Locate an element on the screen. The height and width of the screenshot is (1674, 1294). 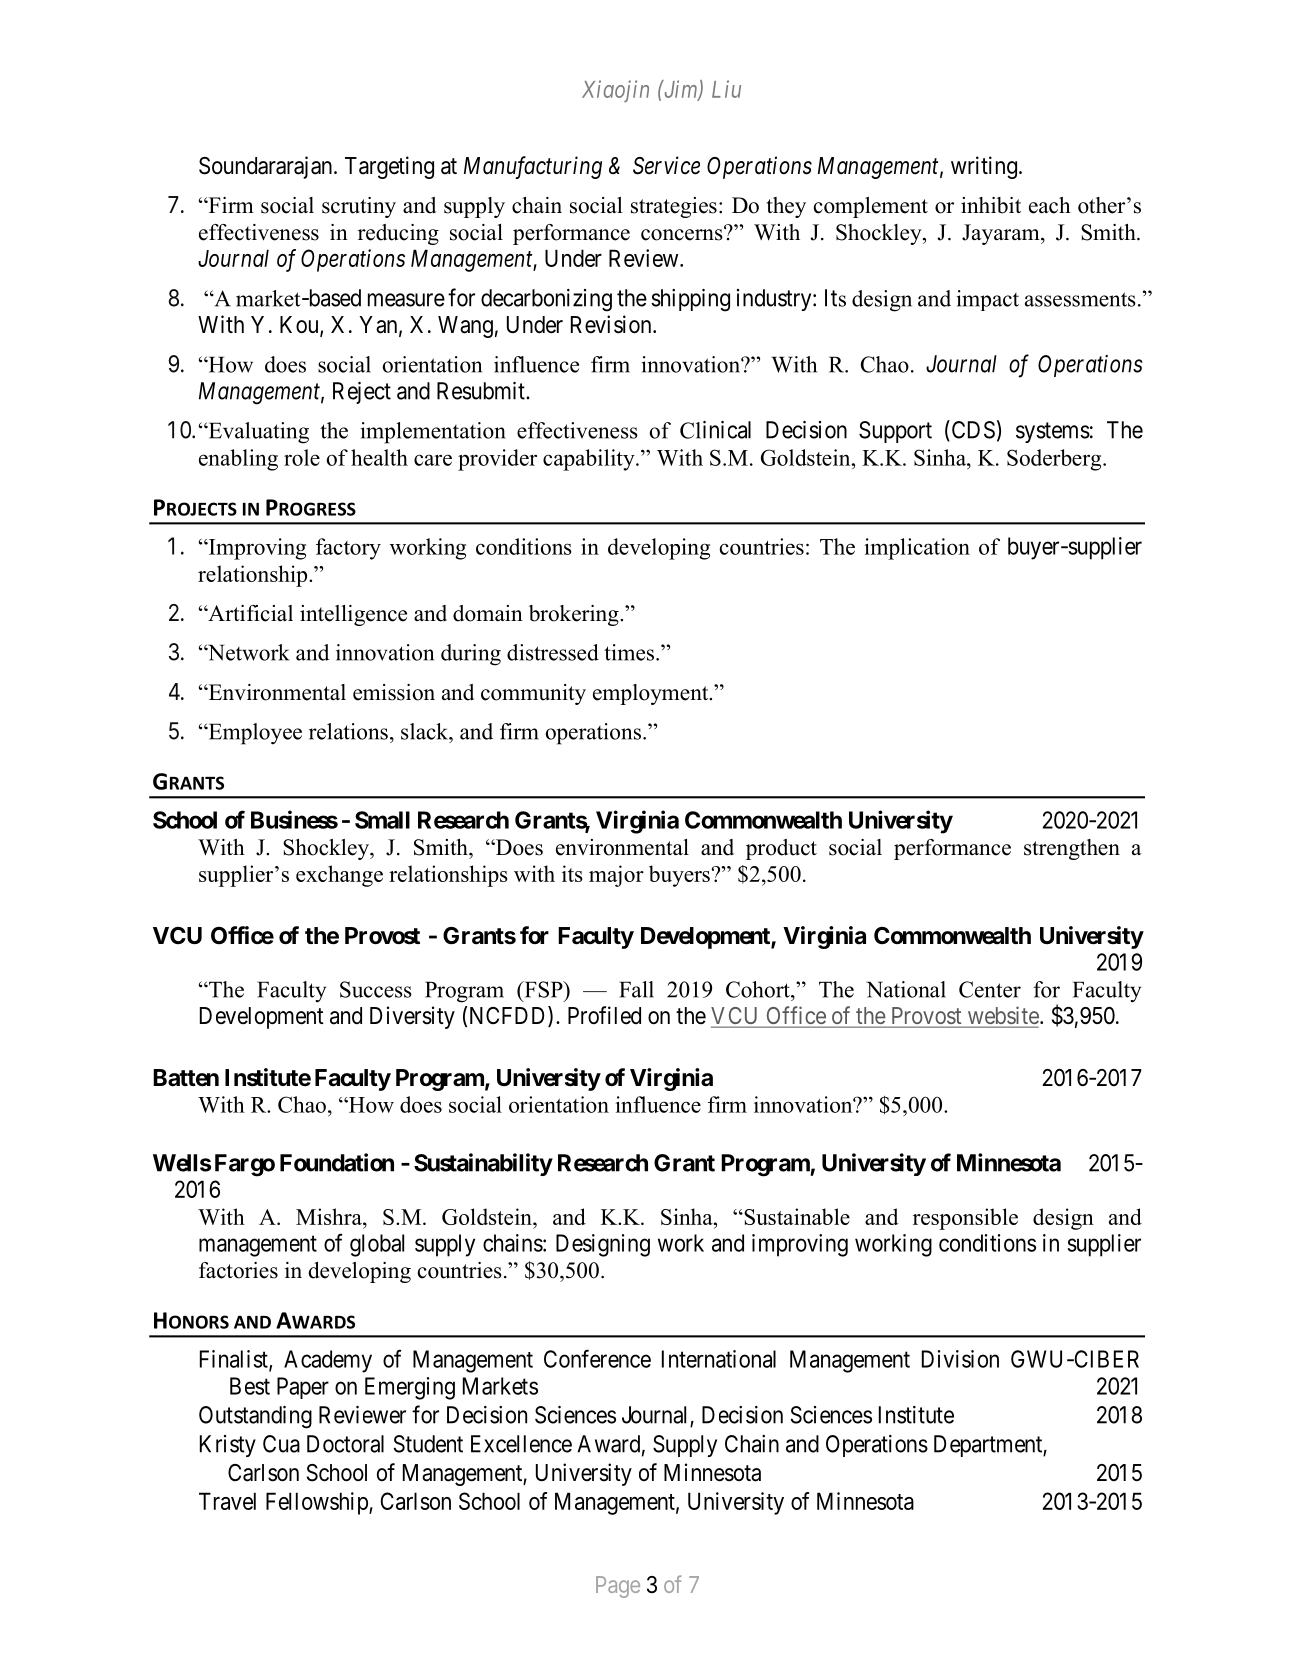
writing is located at coordinates (984, 167).
